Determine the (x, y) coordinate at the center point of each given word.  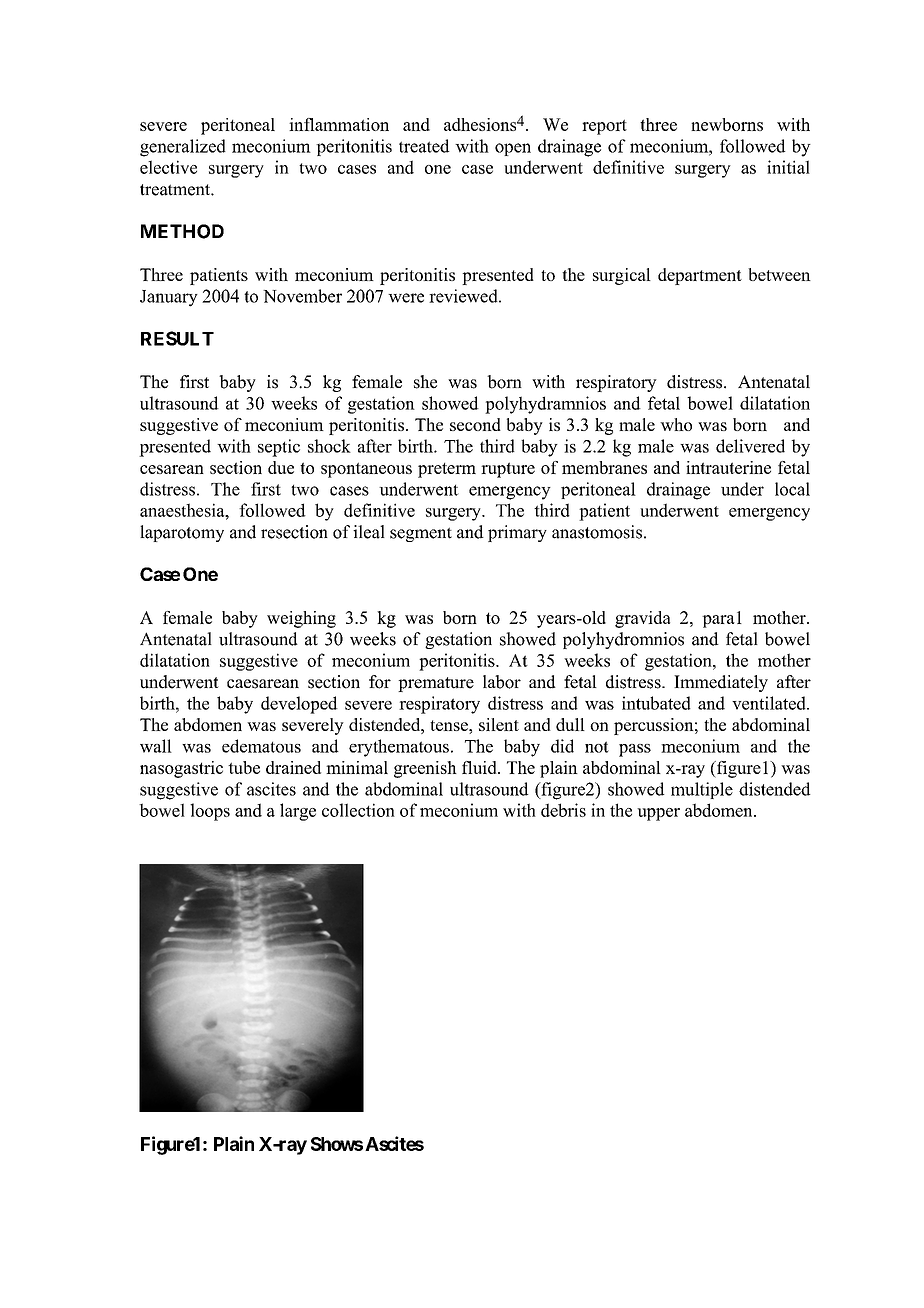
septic (279, 448)
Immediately (721, 683)
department (700, 276)
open (513, 149)
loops (210, 812)
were (406, 298)
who (676, 424)
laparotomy (182, 533)
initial (788, 167)
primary (517, 533)
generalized (183, 148)
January (169, 298)
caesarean (263, 684)
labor (502, 682)
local (792, 489)
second (475, 424)
